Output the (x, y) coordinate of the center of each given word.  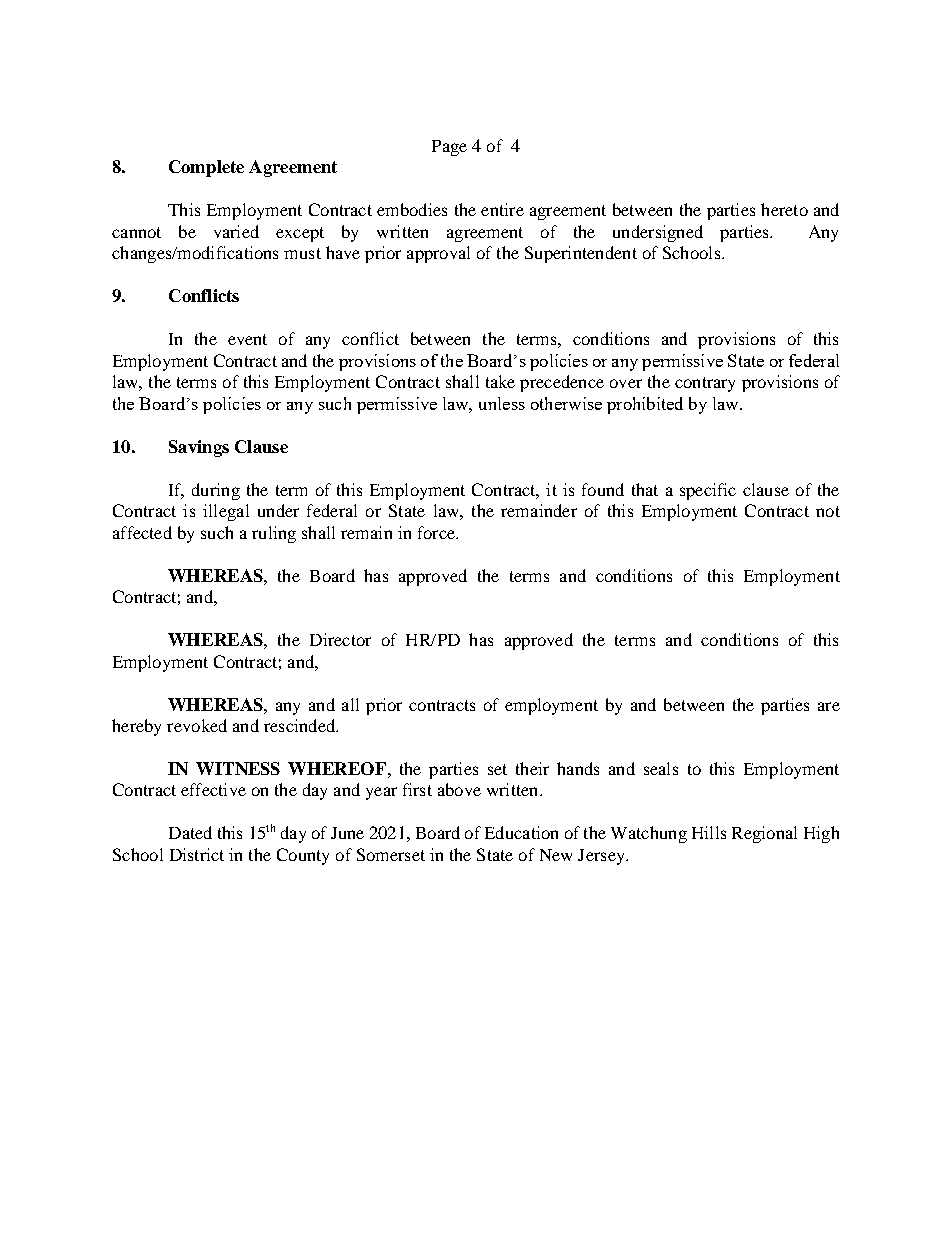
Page (449, 148)
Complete (206, 168)
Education (521, 832)
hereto (784, 209)
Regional (764, 834)
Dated (190, 832)
